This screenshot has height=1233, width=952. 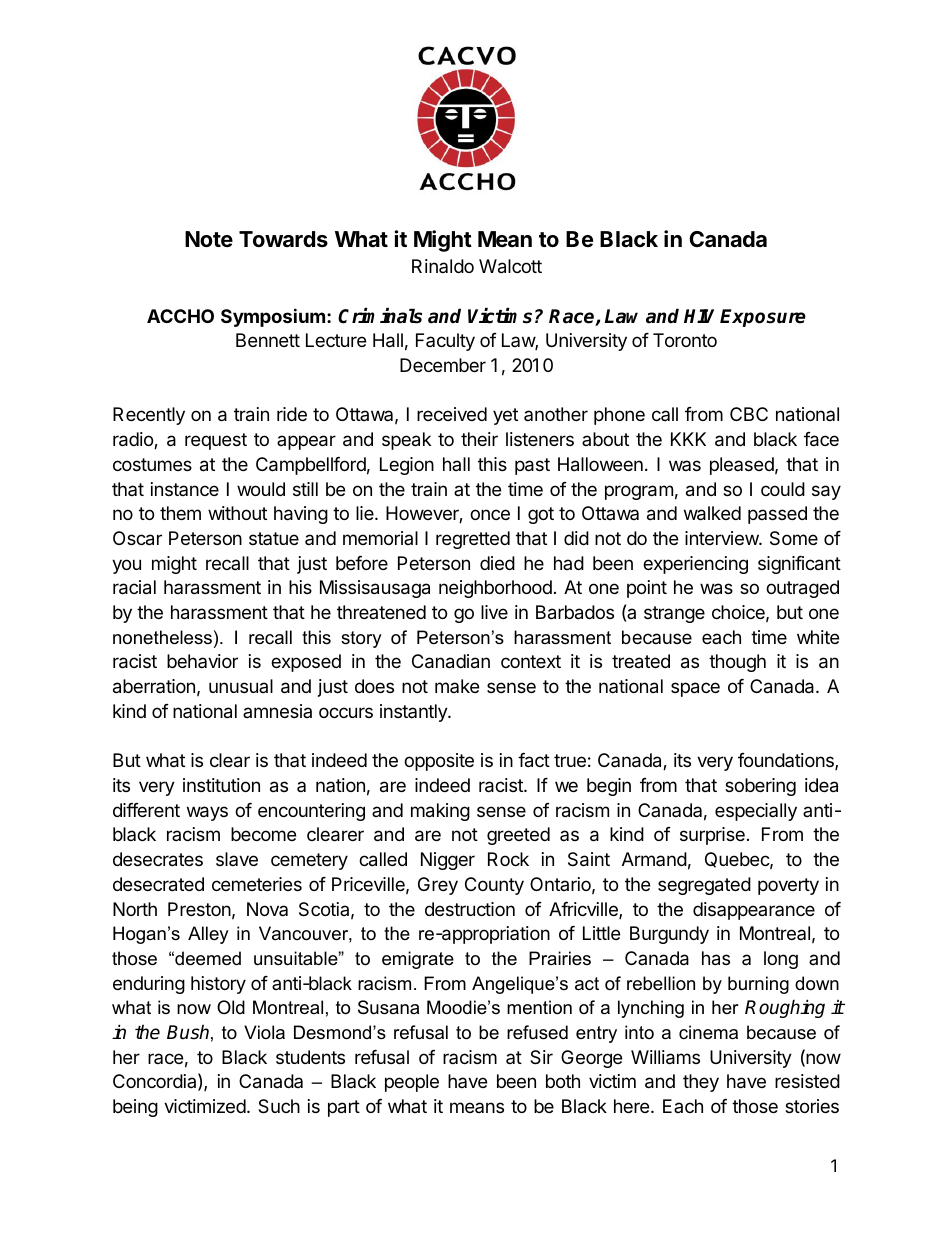 I want to click on interview, so click(x=722, y=538).
